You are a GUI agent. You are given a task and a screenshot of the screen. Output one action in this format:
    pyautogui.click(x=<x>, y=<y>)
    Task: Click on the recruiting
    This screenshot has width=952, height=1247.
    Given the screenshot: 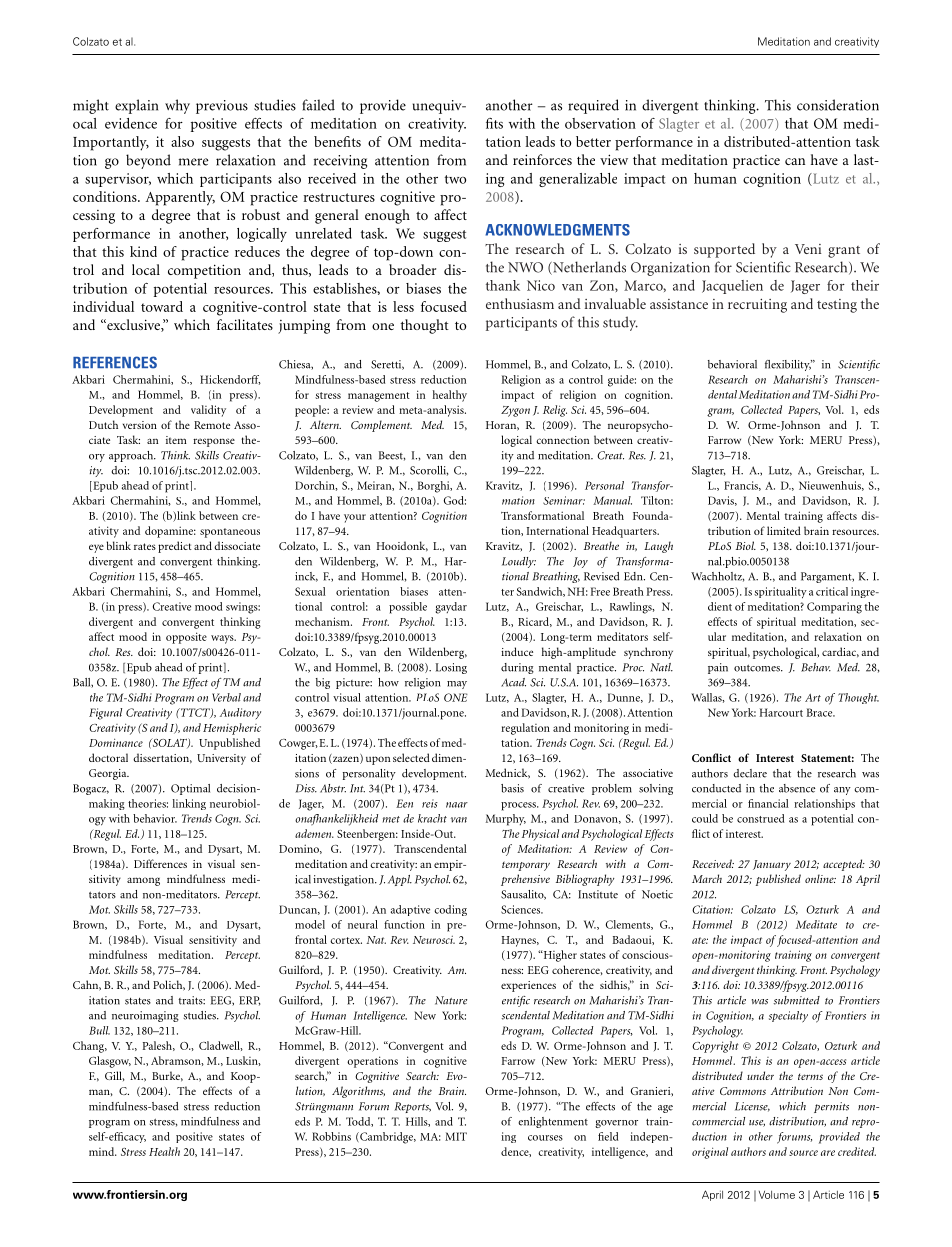 What is the action you would take?
    pyautogui.click(x=757, y=306)
